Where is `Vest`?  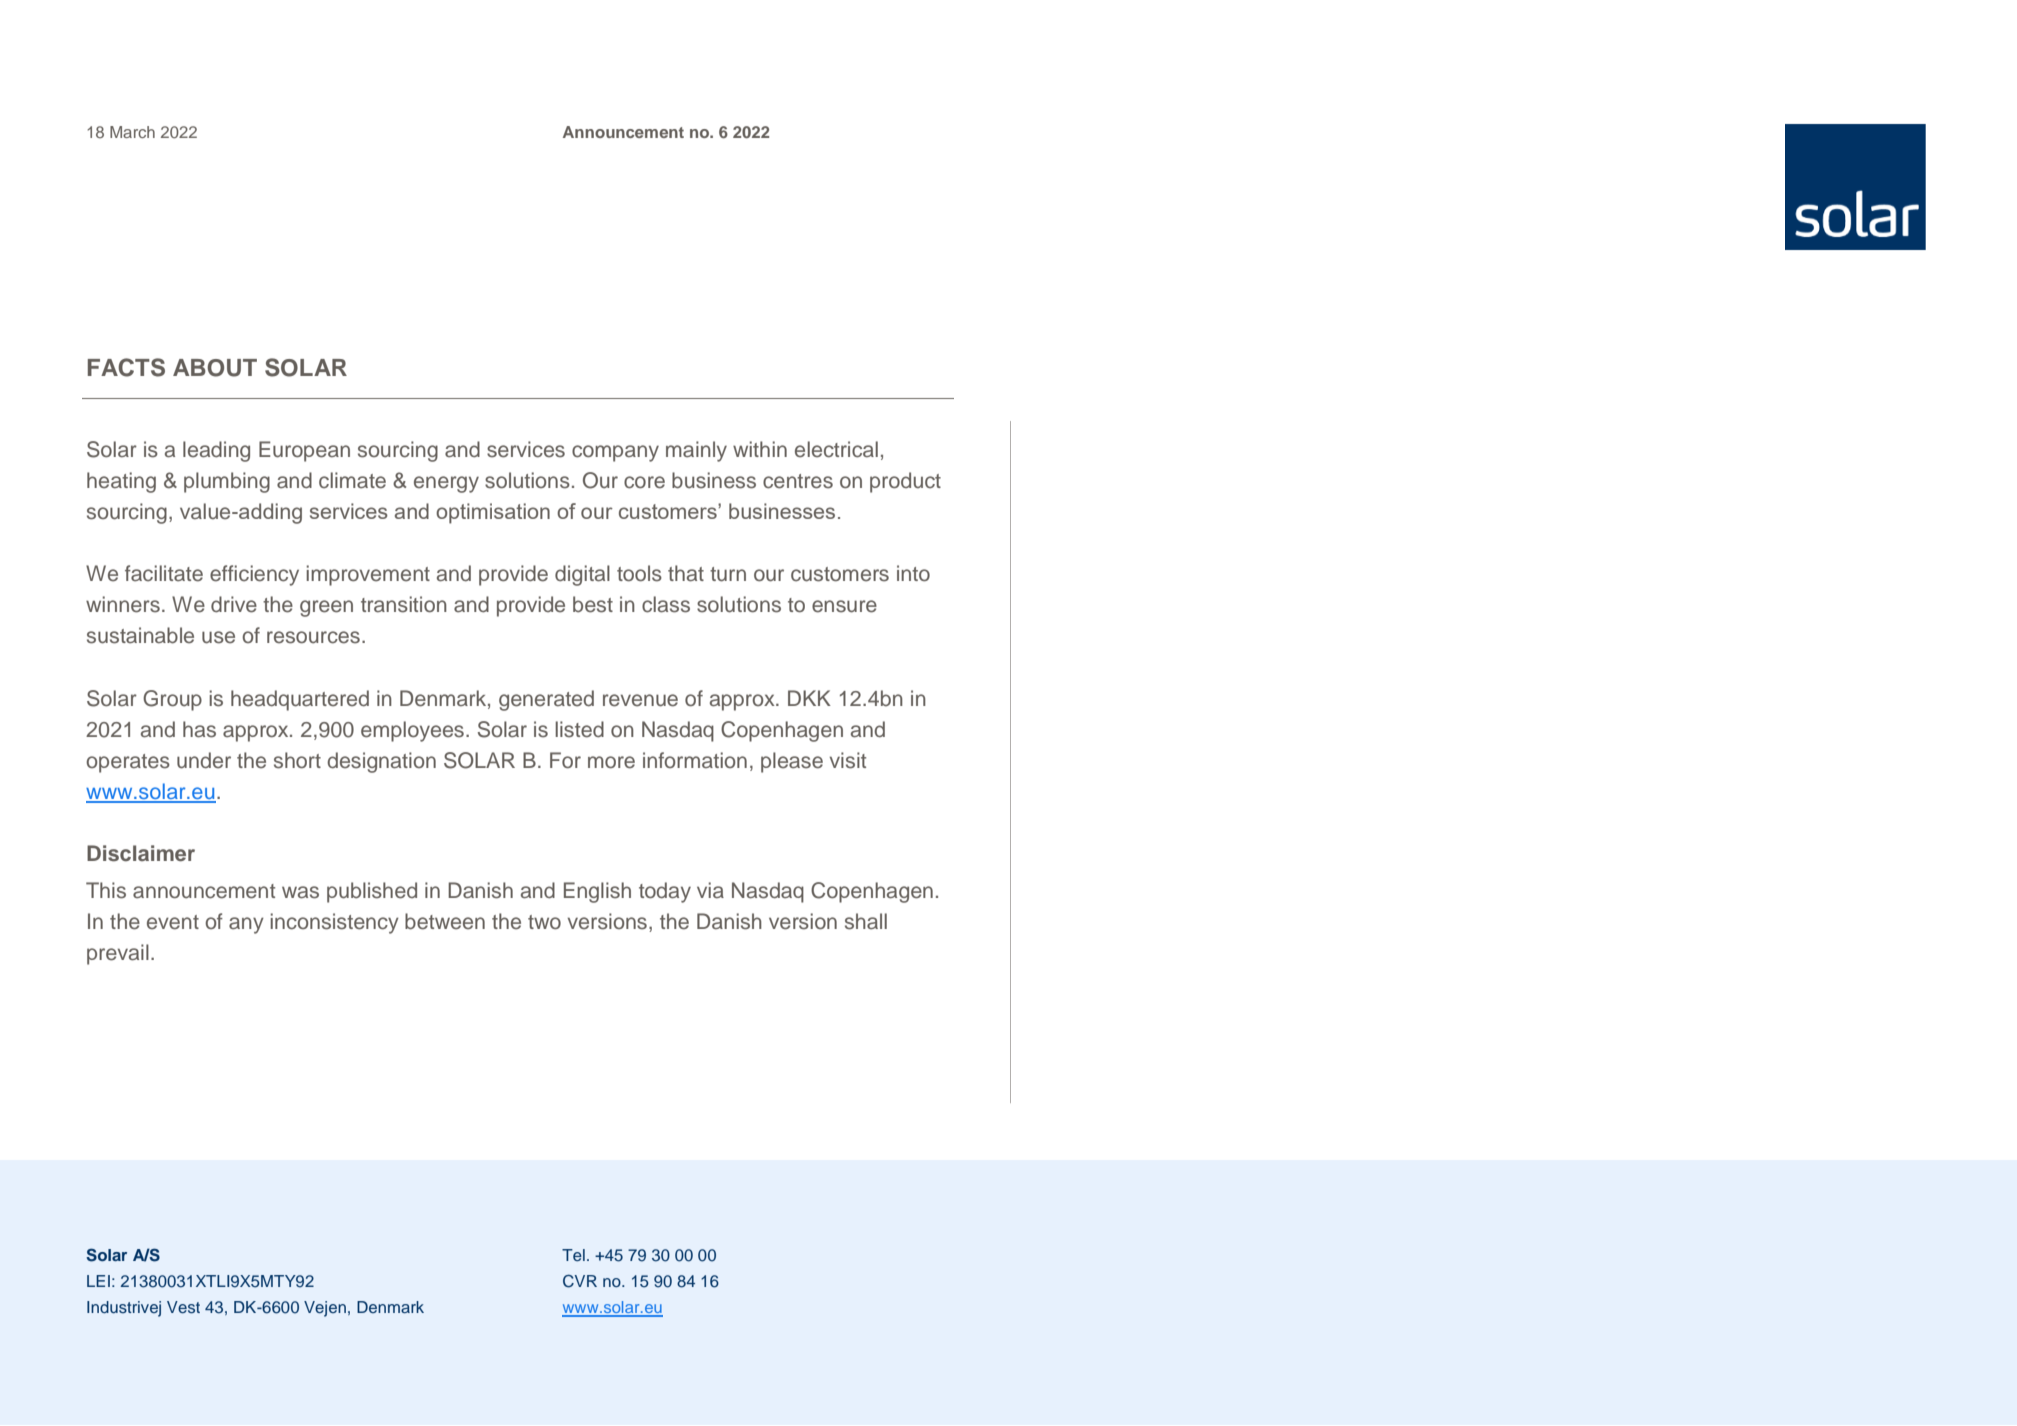
Vest is located at coordinates (183, 1307).
